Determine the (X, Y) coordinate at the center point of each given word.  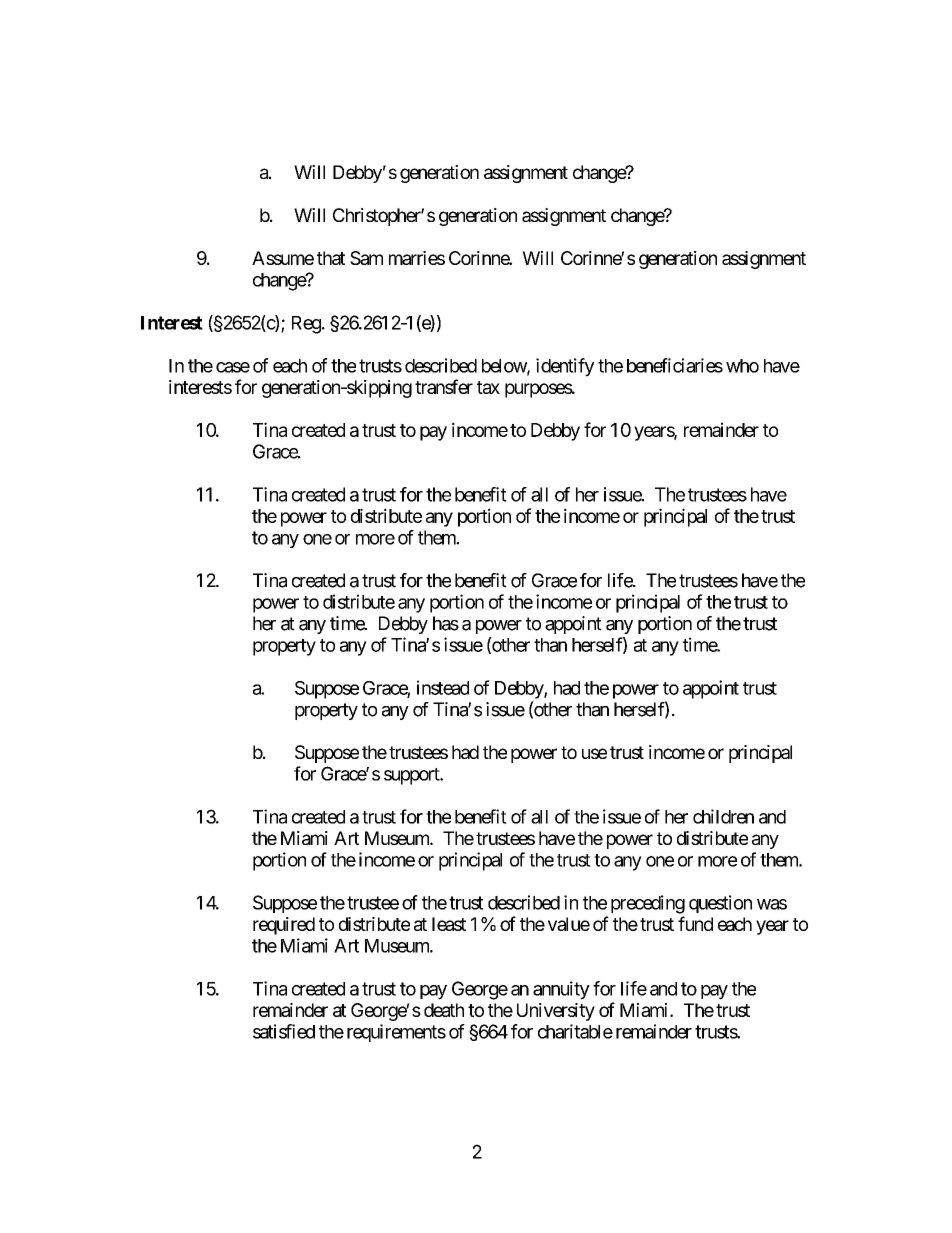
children (723, 816)
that (331, 258)
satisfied (284, 1031)
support (412, 776)
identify (565, 367)
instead (443, 687)
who (742, 366)
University (556, 1012)
